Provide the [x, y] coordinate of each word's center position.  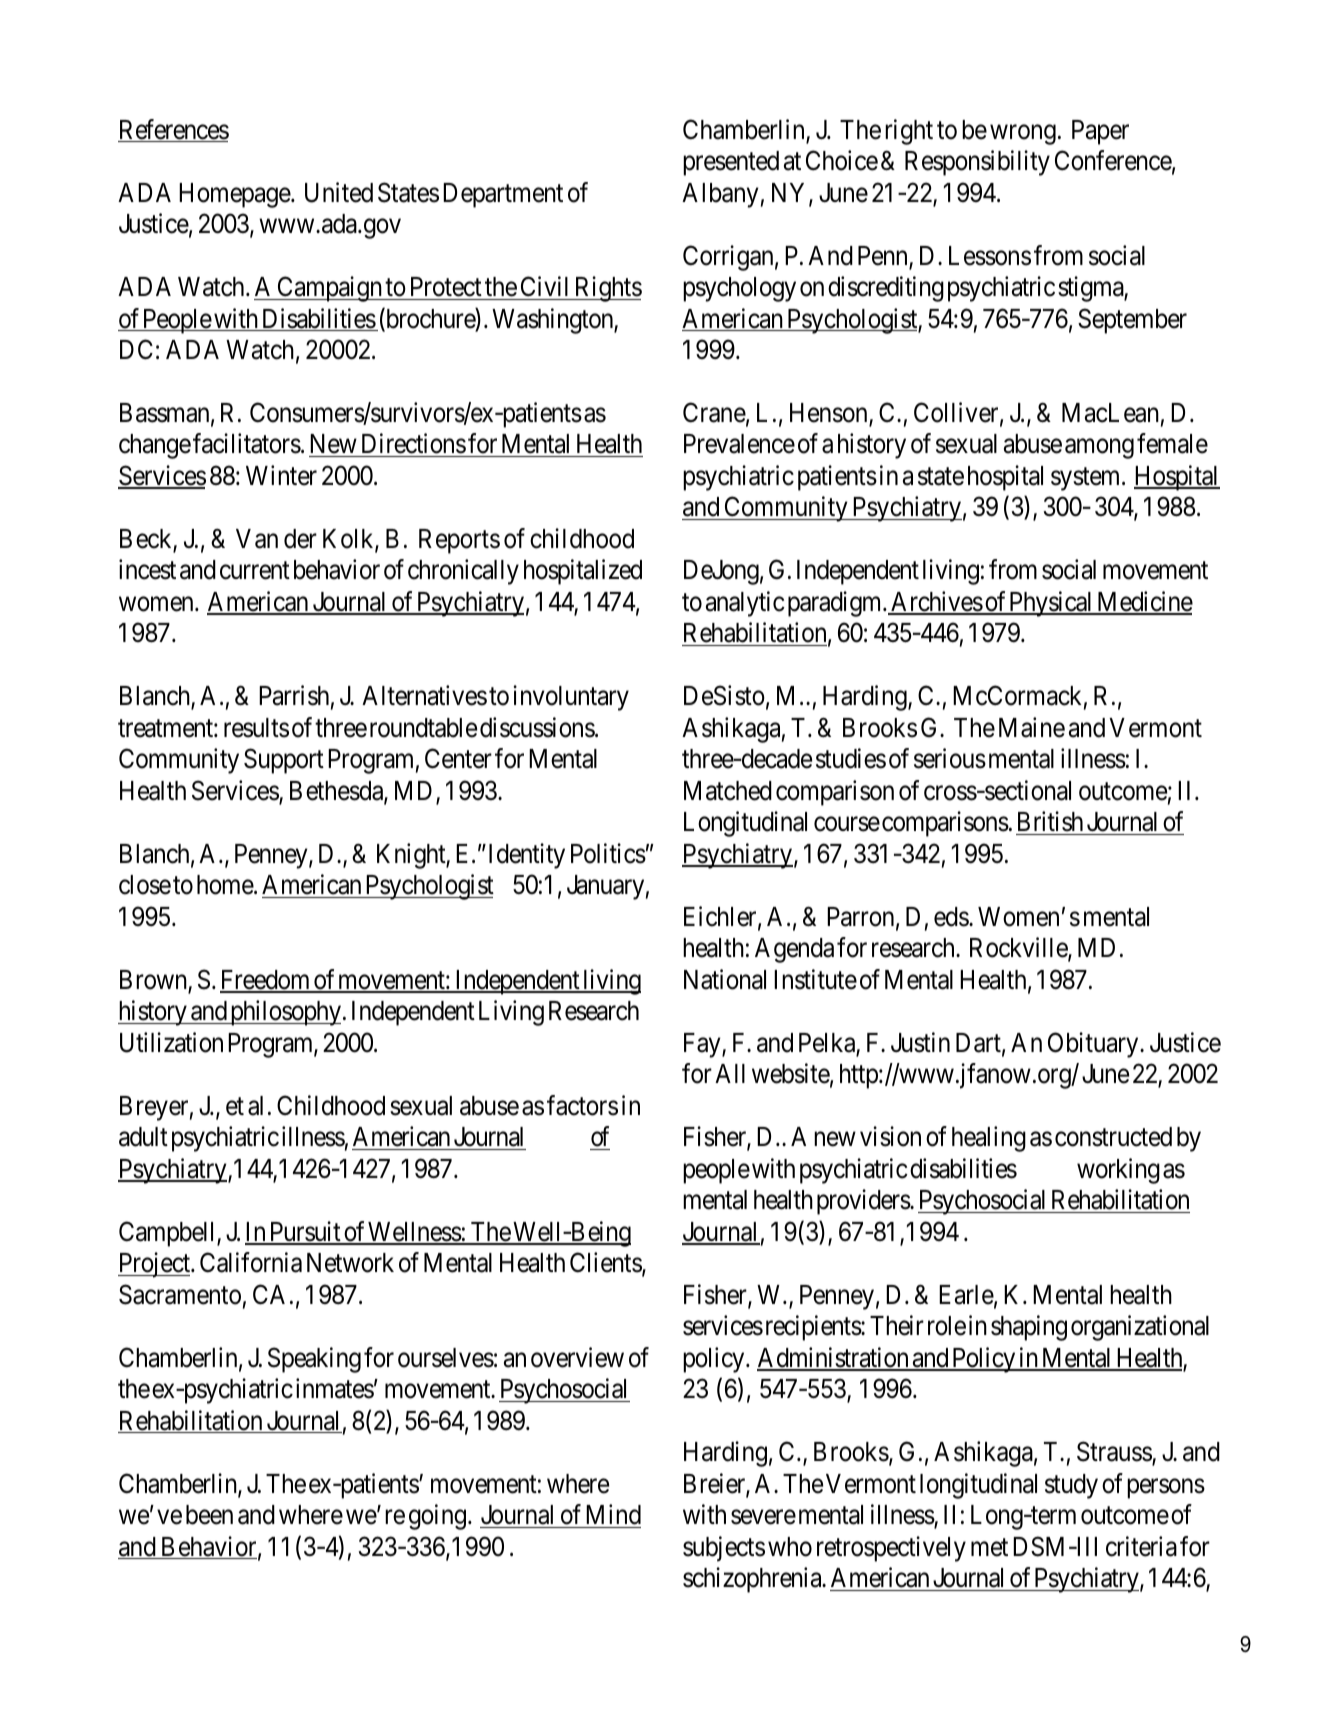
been [209, 1515]
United [339, 192]
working [1118, 1171]
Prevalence [739, 444]
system [1087, 479]
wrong [1023, 135]
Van [257, 539]
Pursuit [305, 1232]
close [145, 885]
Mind [613, 1514]
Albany [720, 195]
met [989, 1548]
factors [582, 1105]
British [1051, 823]
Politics [608, 853]
